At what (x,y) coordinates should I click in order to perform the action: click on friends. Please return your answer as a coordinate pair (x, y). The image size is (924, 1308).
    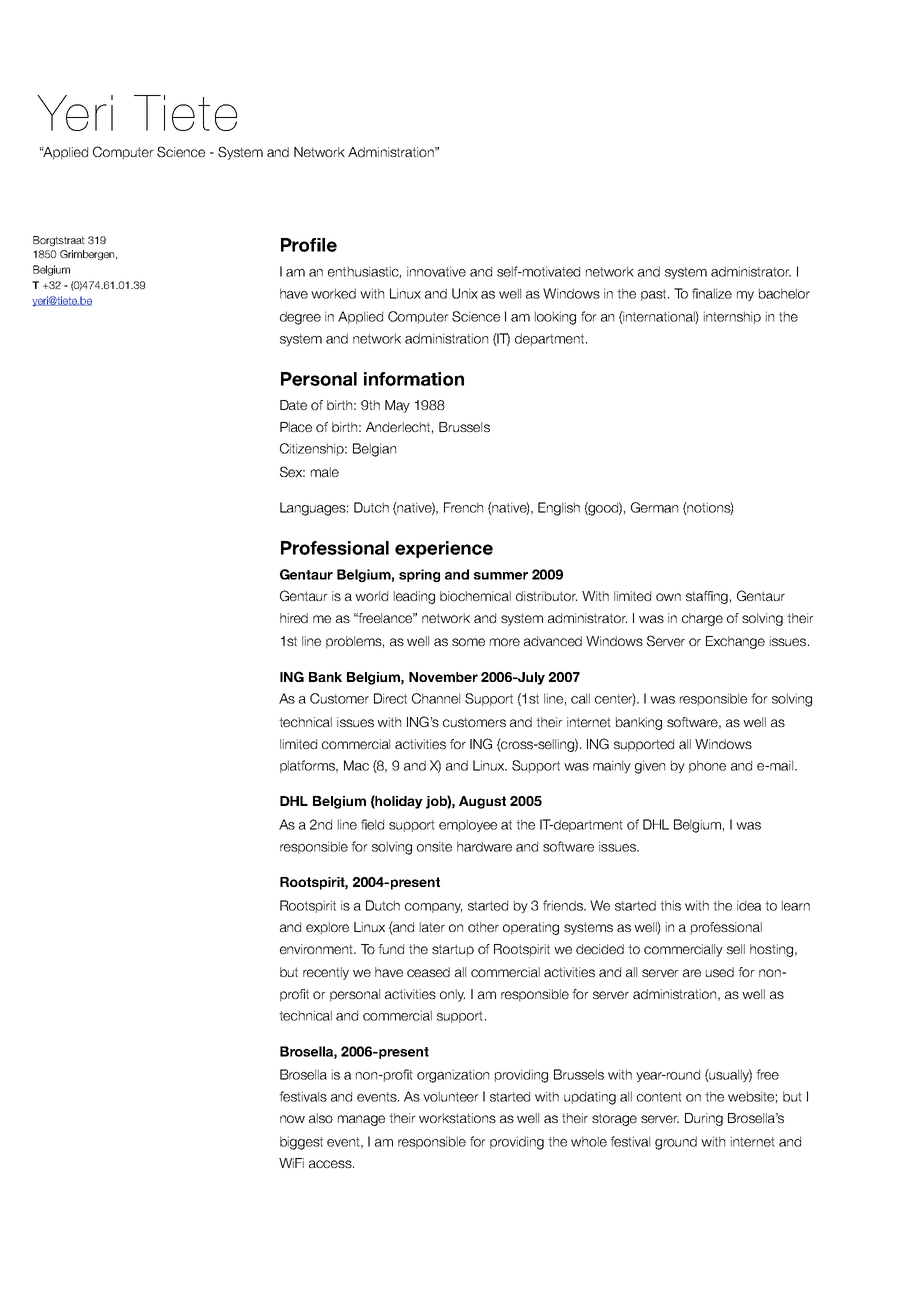
    Looking at the image, I should click on (564, 905).
